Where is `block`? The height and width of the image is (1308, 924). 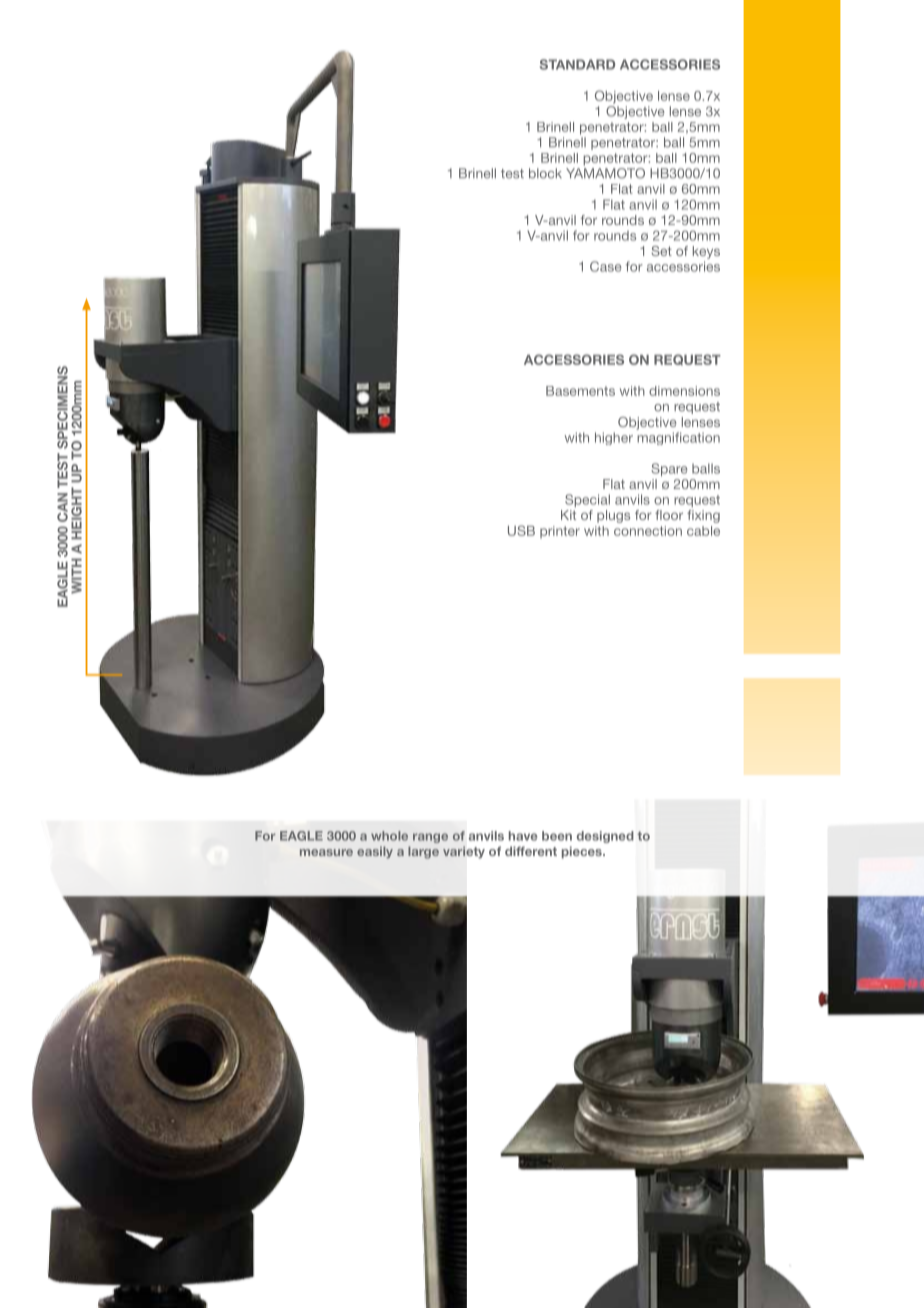 block is located at coordinates (545, 173).
